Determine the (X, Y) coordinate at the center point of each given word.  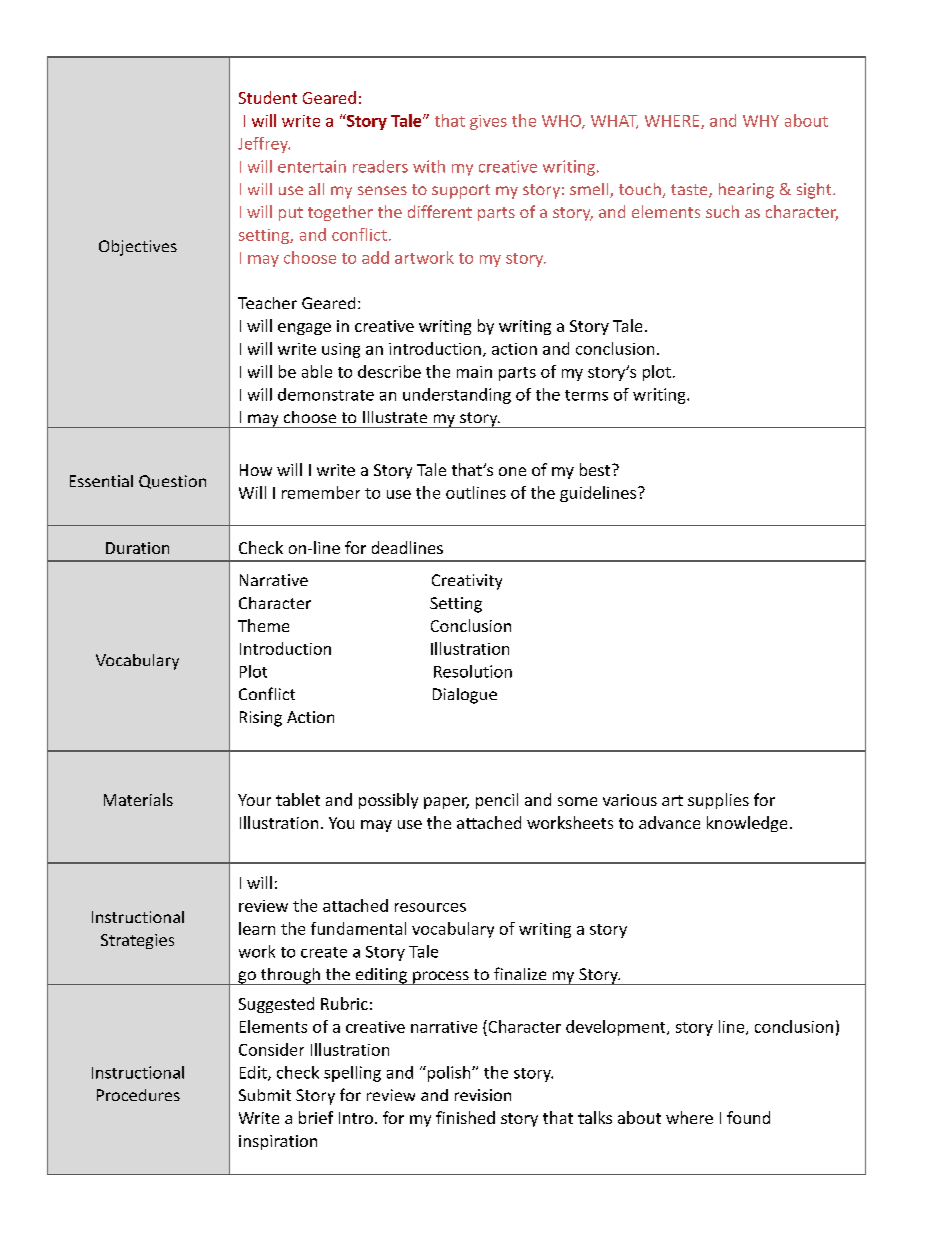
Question (172, 482)
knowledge (747, 824)
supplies (718, 801)
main (474, 372)
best (596, 469)
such (722, 211)
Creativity (467, 582)
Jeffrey (264, 145)
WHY (761, 121)
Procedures (138, 1095)
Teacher (267, 303)
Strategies (137, 941)
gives (488, 122)
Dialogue (465, 696)
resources (430, 907)
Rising (261, 719)
